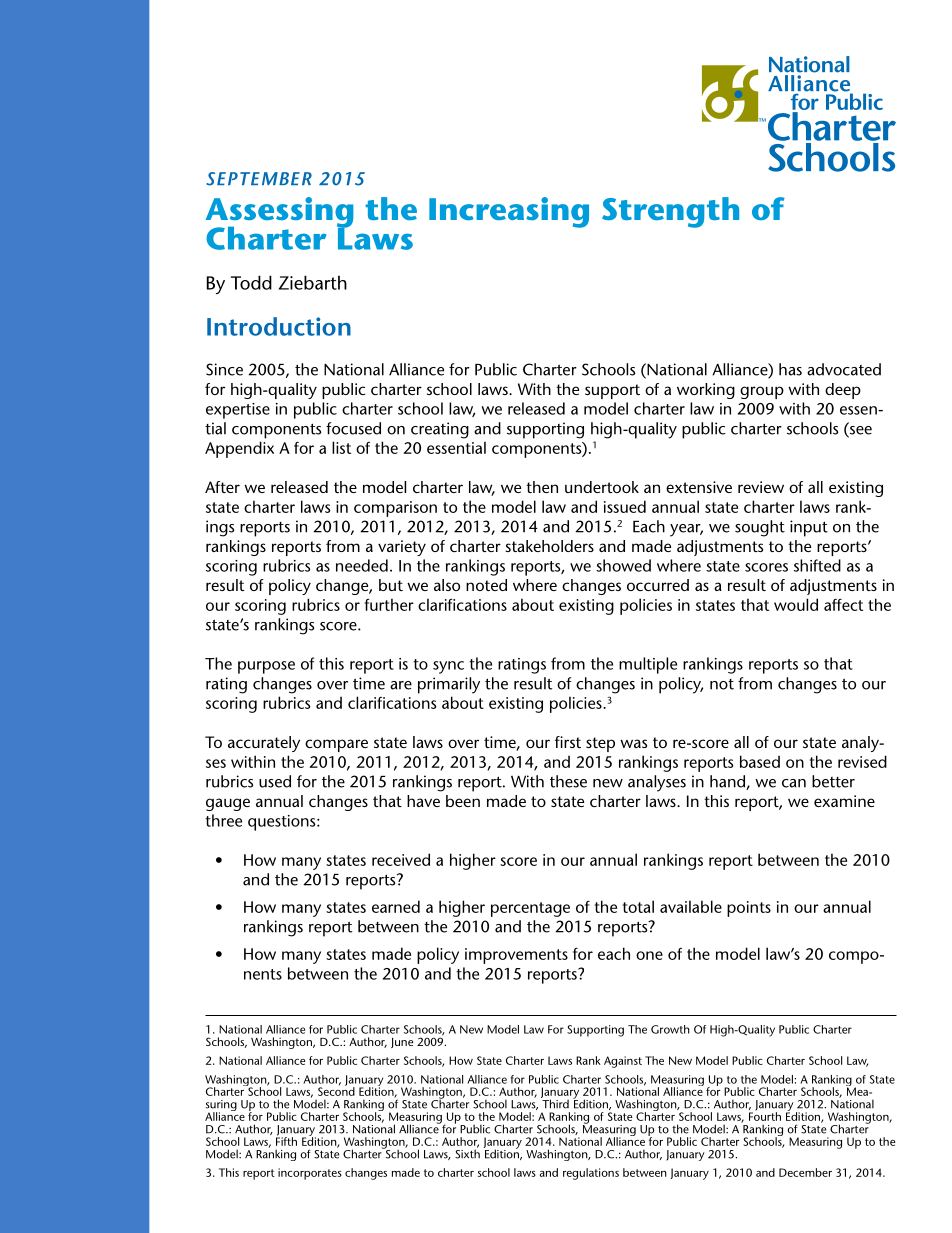  Describe the element at coordinates (794, 783) in the document. I see `can` at that location.
